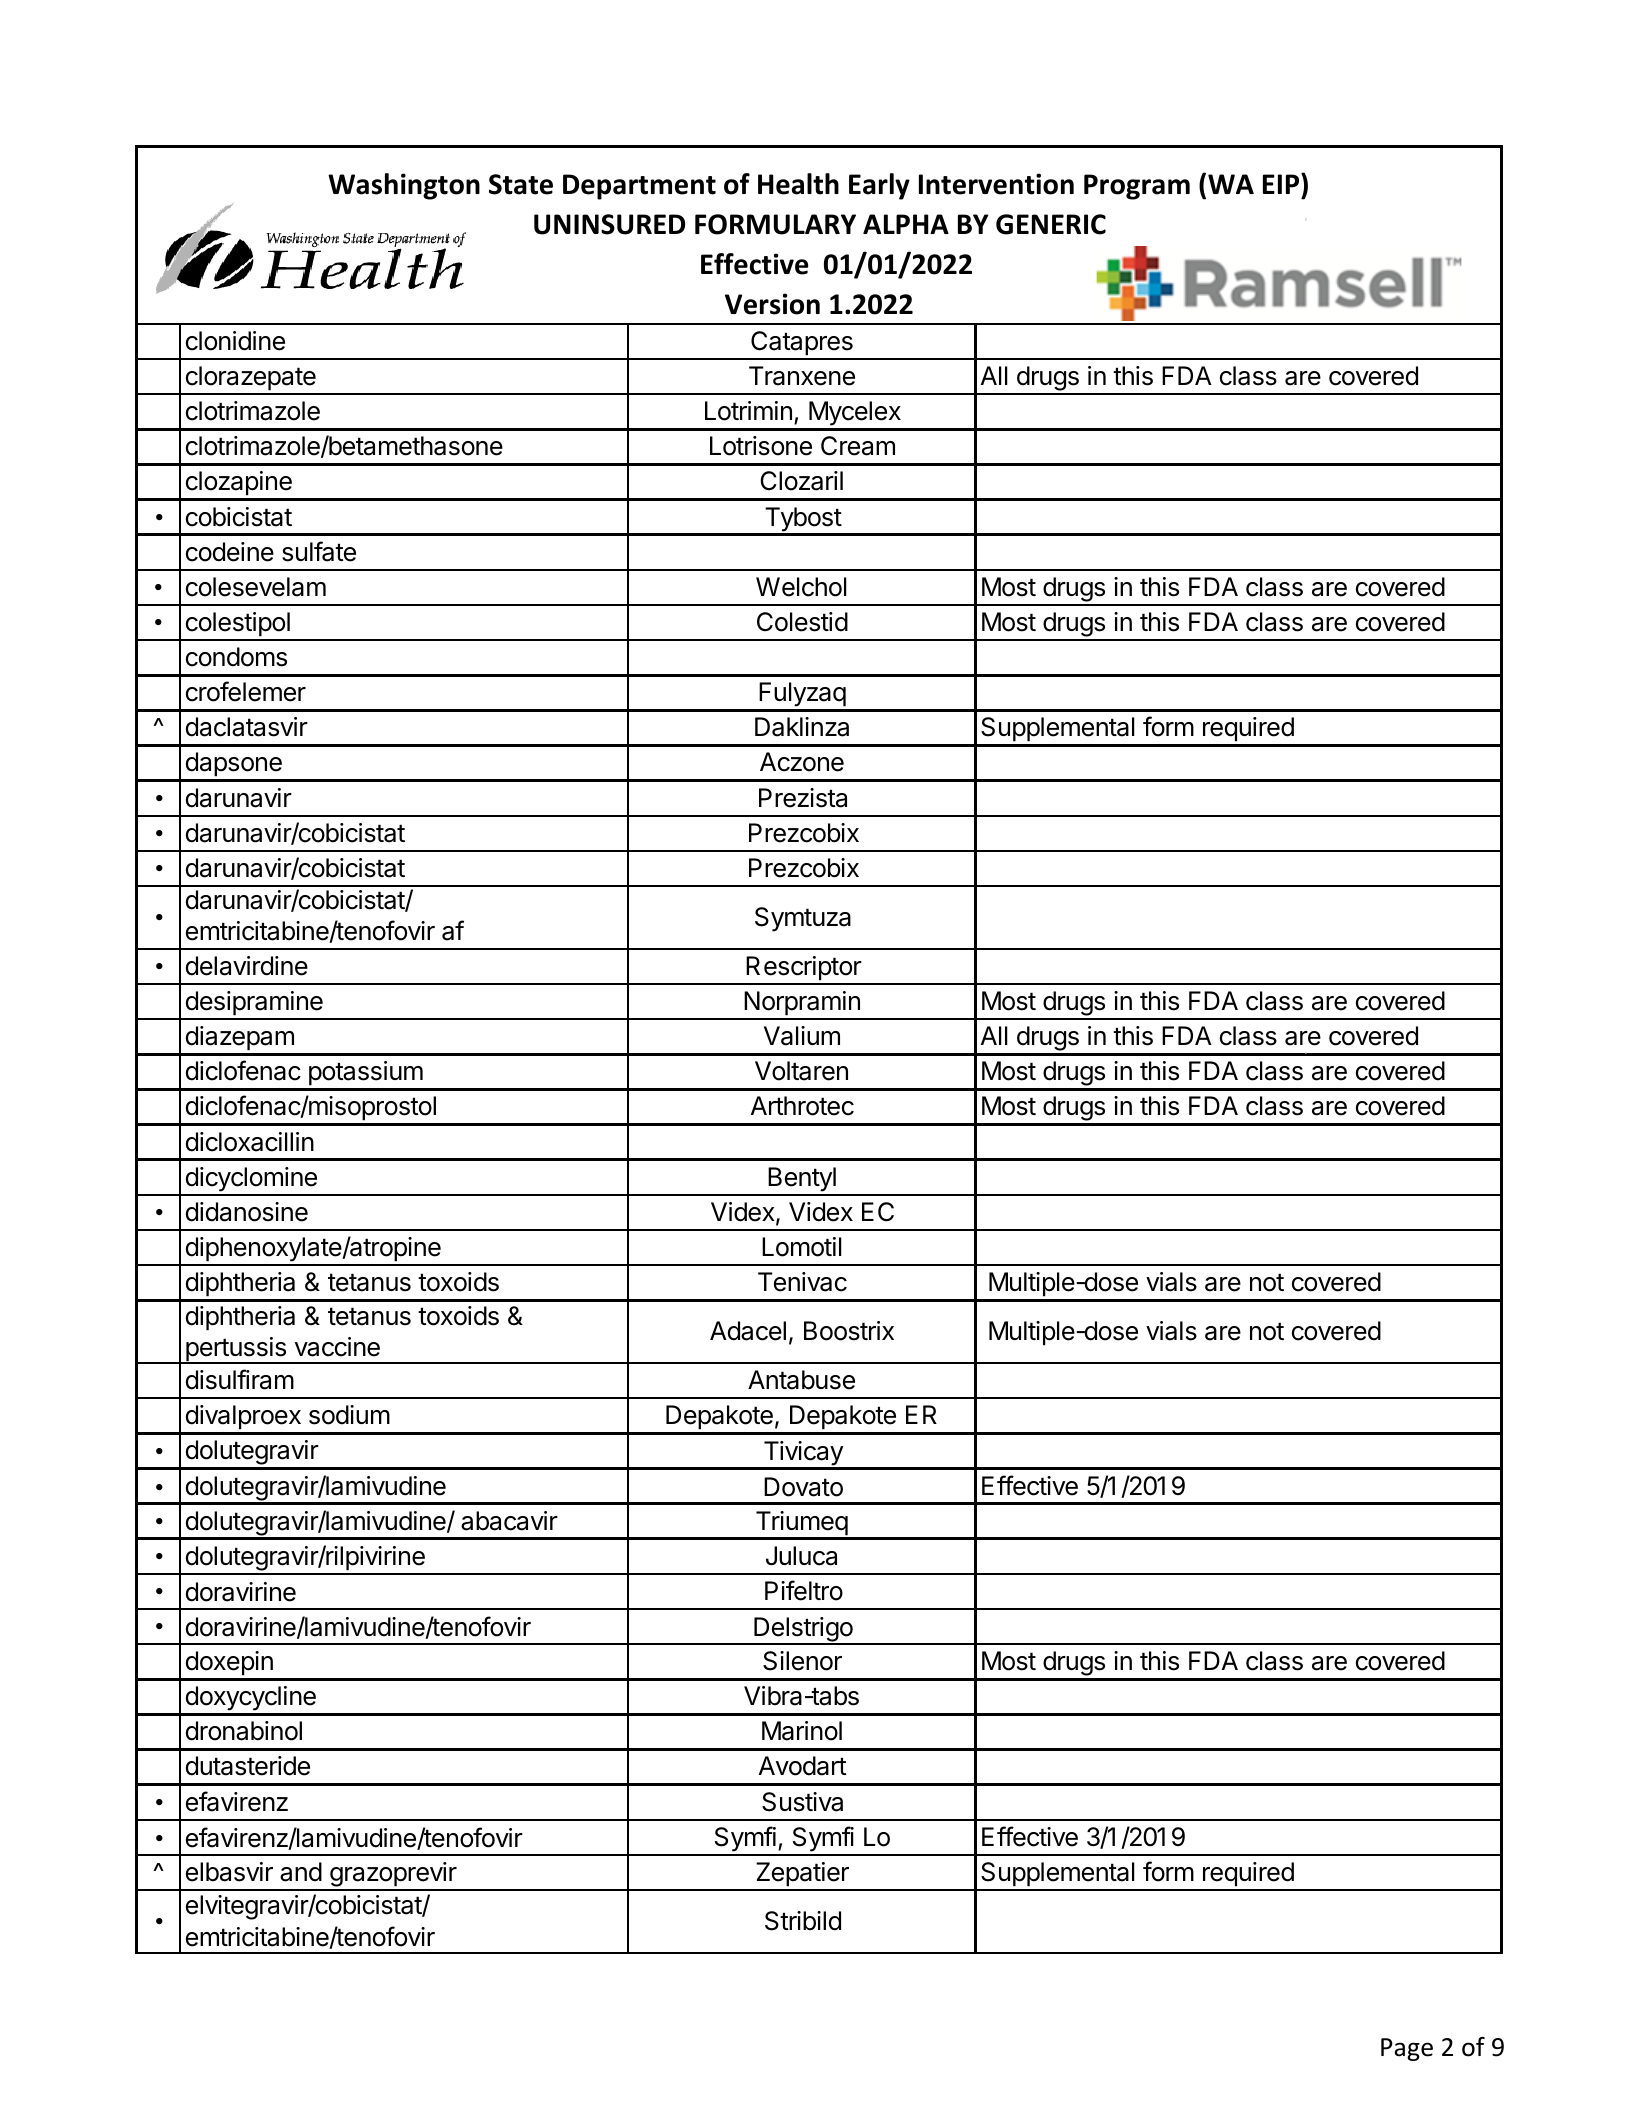 This screenshot has height=2127, width=1643. What do you see at coordinates (803, 1766) in the screenshot?
I see `Avodart` at bounding box center [803, 1766].
